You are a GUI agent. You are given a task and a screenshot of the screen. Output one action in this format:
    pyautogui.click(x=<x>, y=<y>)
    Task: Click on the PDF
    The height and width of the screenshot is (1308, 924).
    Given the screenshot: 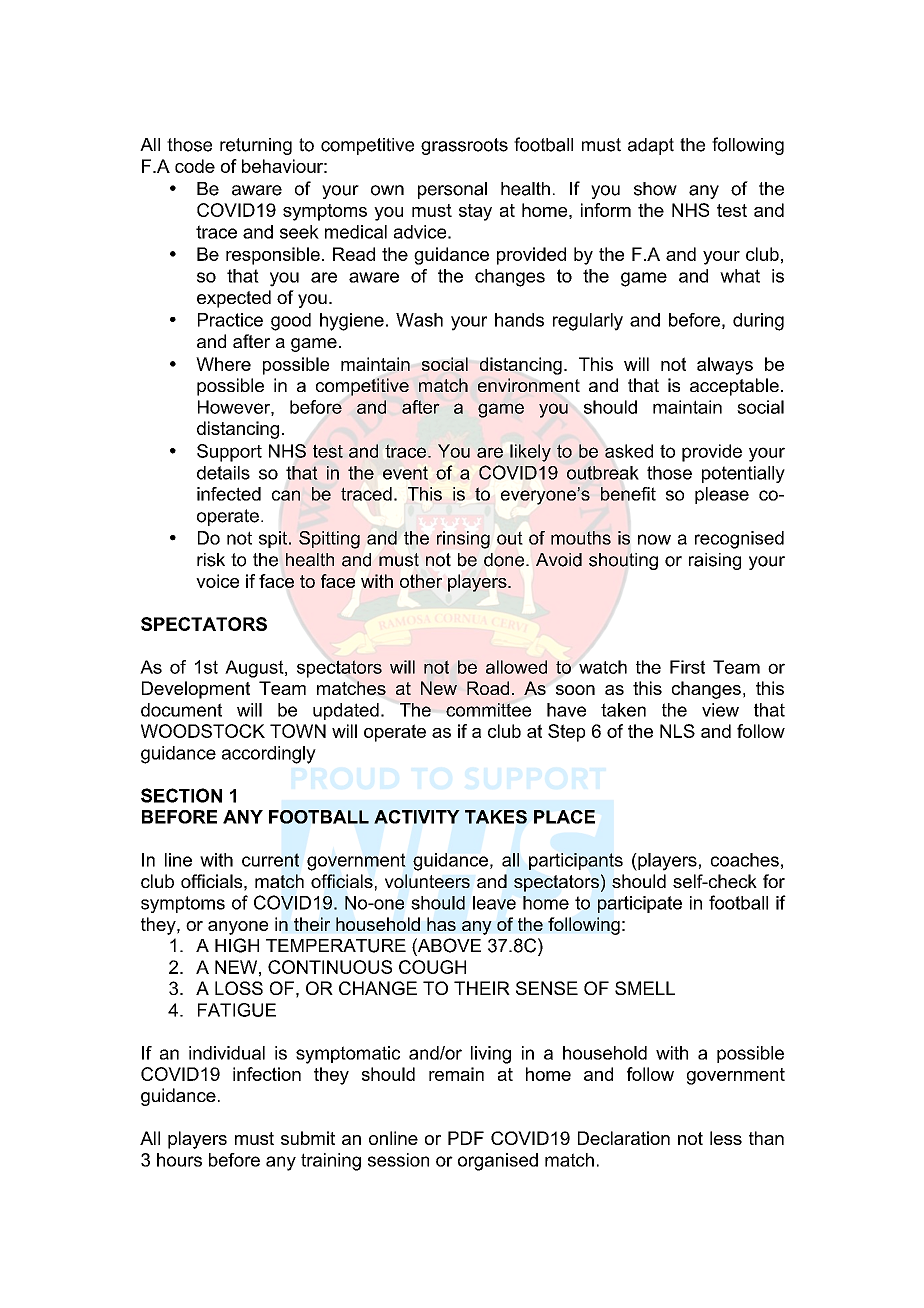 What is the action you would take?
    pyautogui.click(x=466, y=1138)
